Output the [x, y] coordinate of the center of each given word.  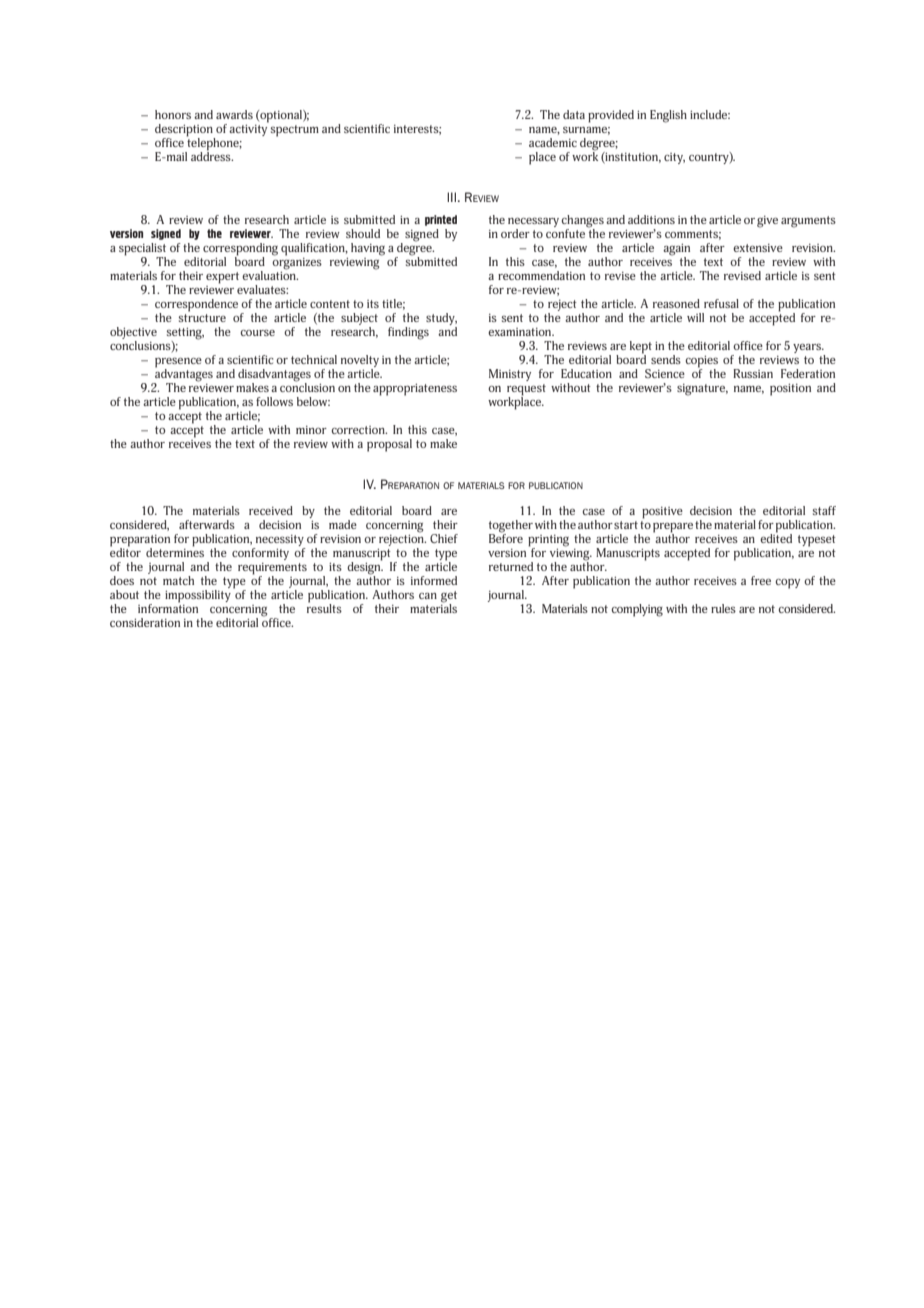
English [668, 116]
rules [723, 608]
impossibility [198, 595]
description [185, 131]
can [428, 596]
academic [553, 142]
